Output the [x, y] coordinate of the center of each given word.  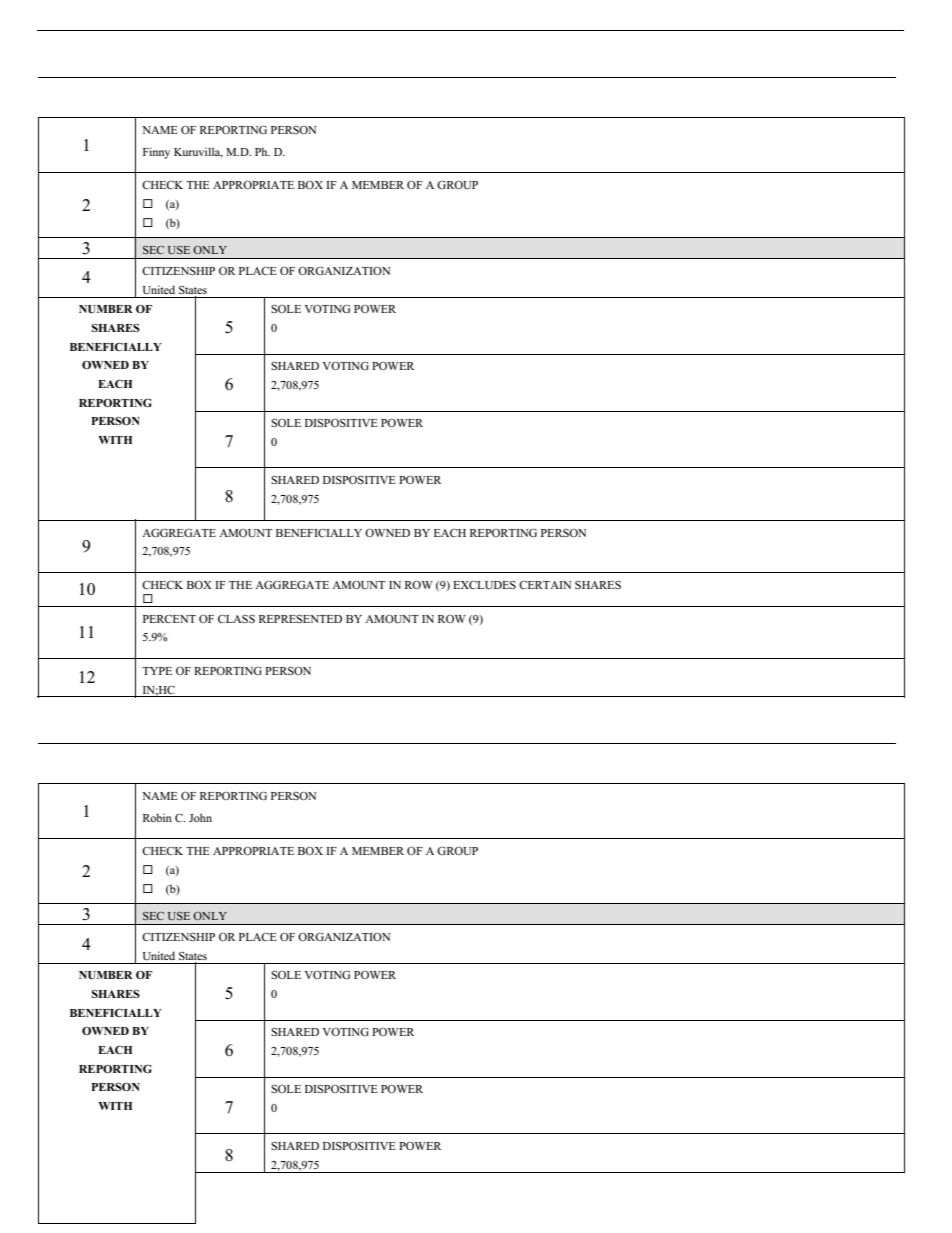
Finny [156, 153]
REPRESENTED [300, 619]
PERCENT [169, 619]
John [200, 817]
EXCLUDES [484, 584]
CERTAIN [545, 585]
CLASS [236, 619]
